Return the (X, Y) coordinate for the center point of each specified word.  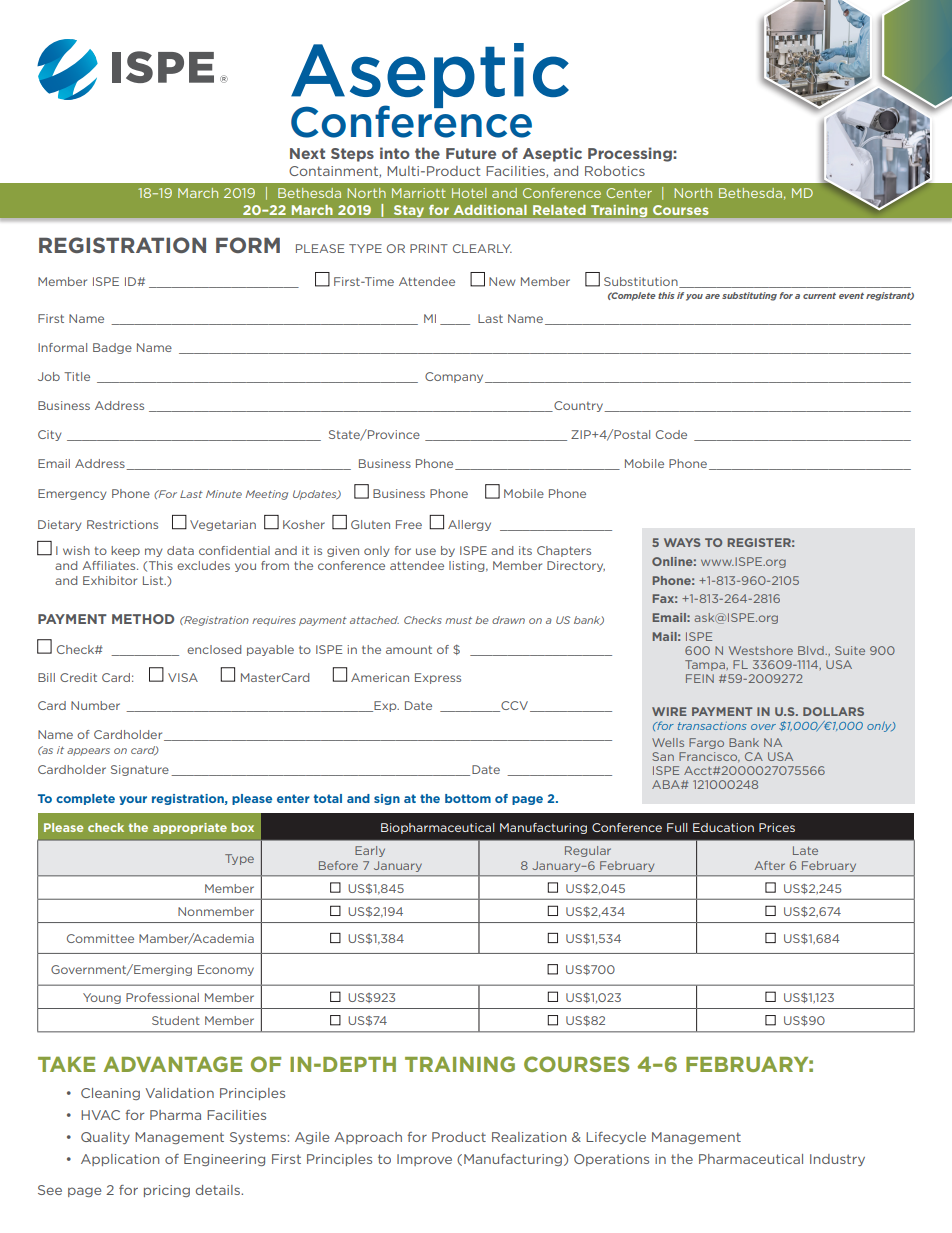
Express (438, 678)
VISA (183, 677)
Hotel (469, 193)
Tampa (706, 665)
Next (307, 153)
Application (120, 1160)
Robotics (615, 171)
